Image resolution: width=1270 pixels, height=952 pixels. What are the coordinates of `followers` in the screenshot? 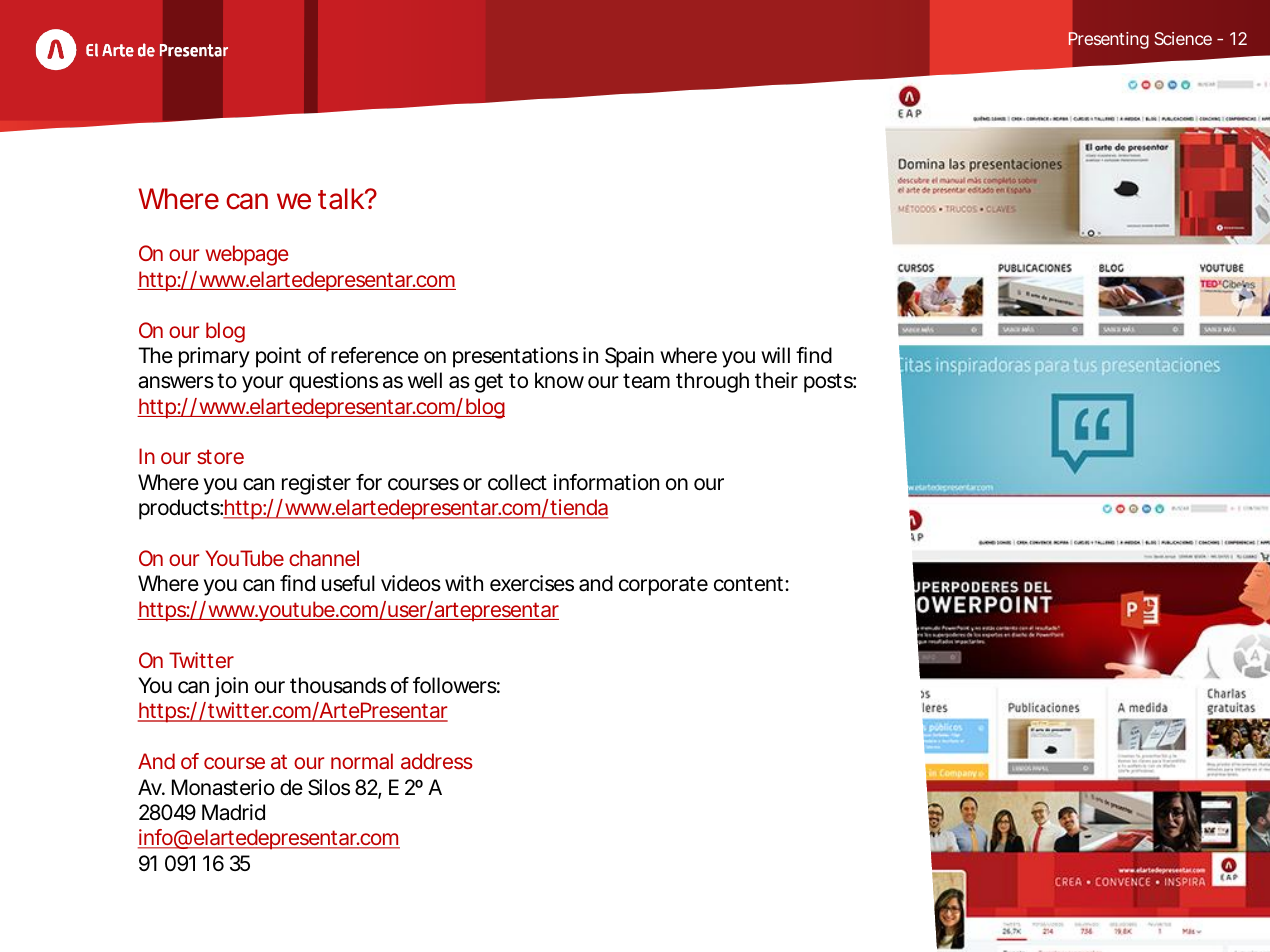 It's located at (455, 685).
